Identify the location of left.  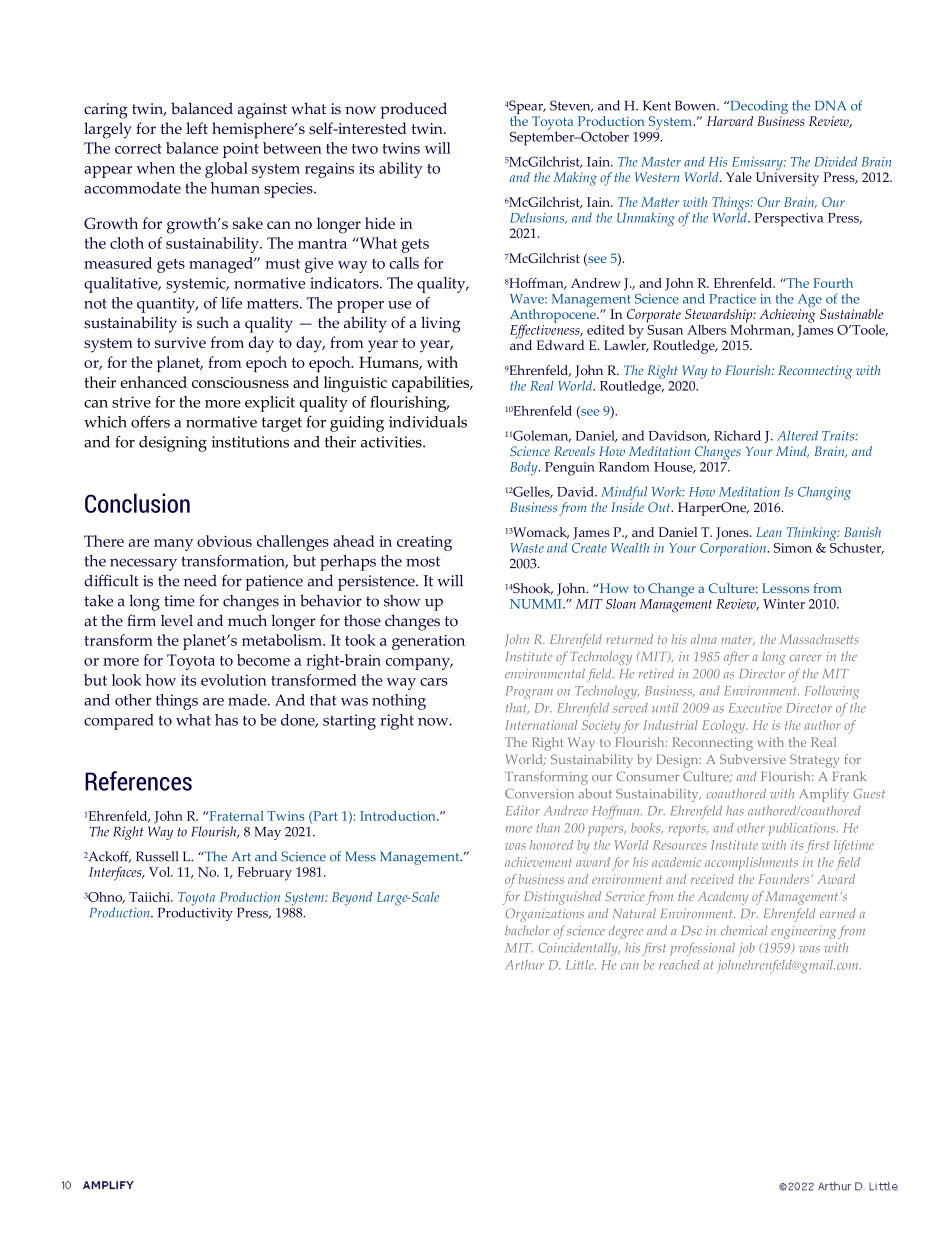
(197, 128).
